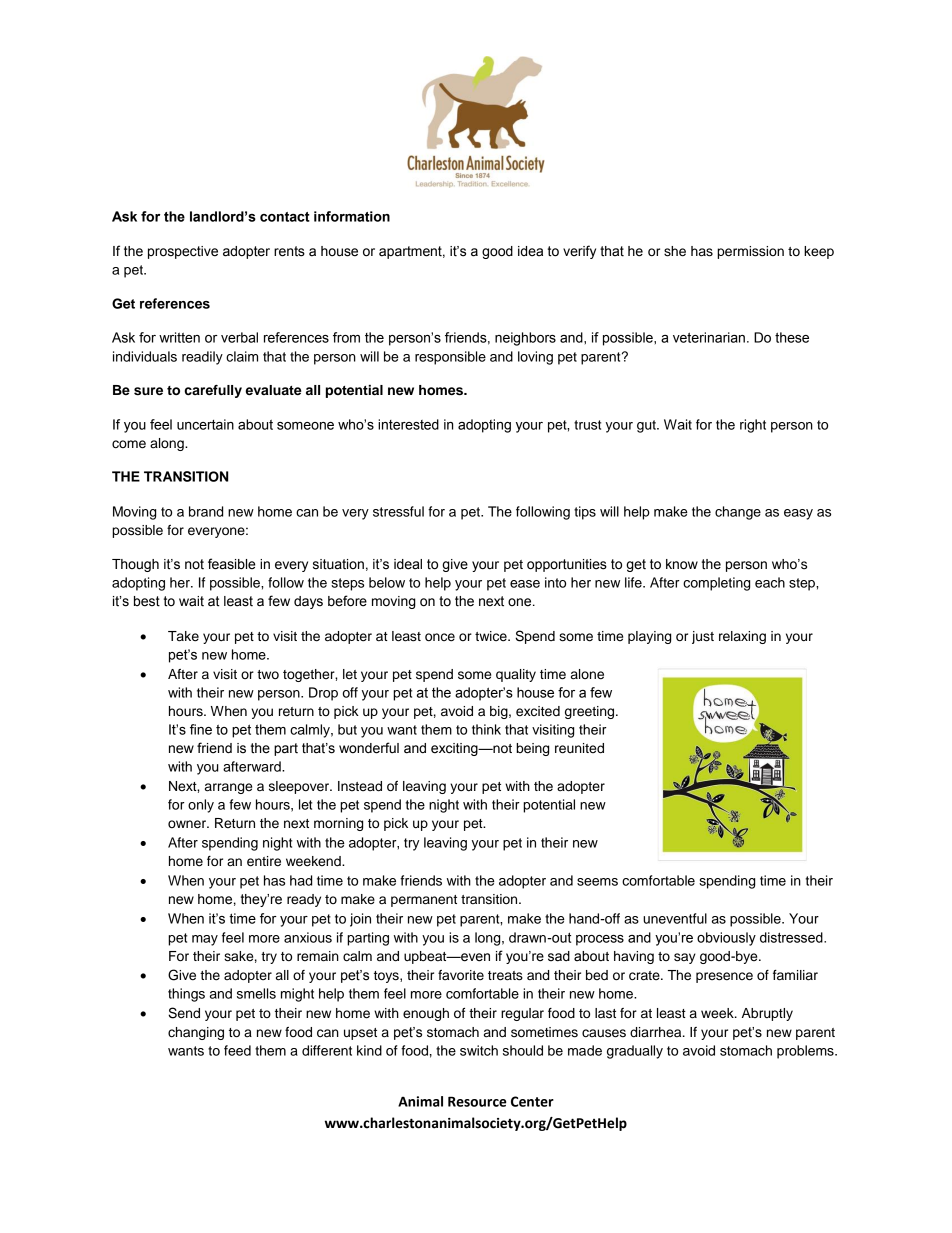  Describe the element at coordinates (183, 252) in the image. I see `prospective` at that location.
